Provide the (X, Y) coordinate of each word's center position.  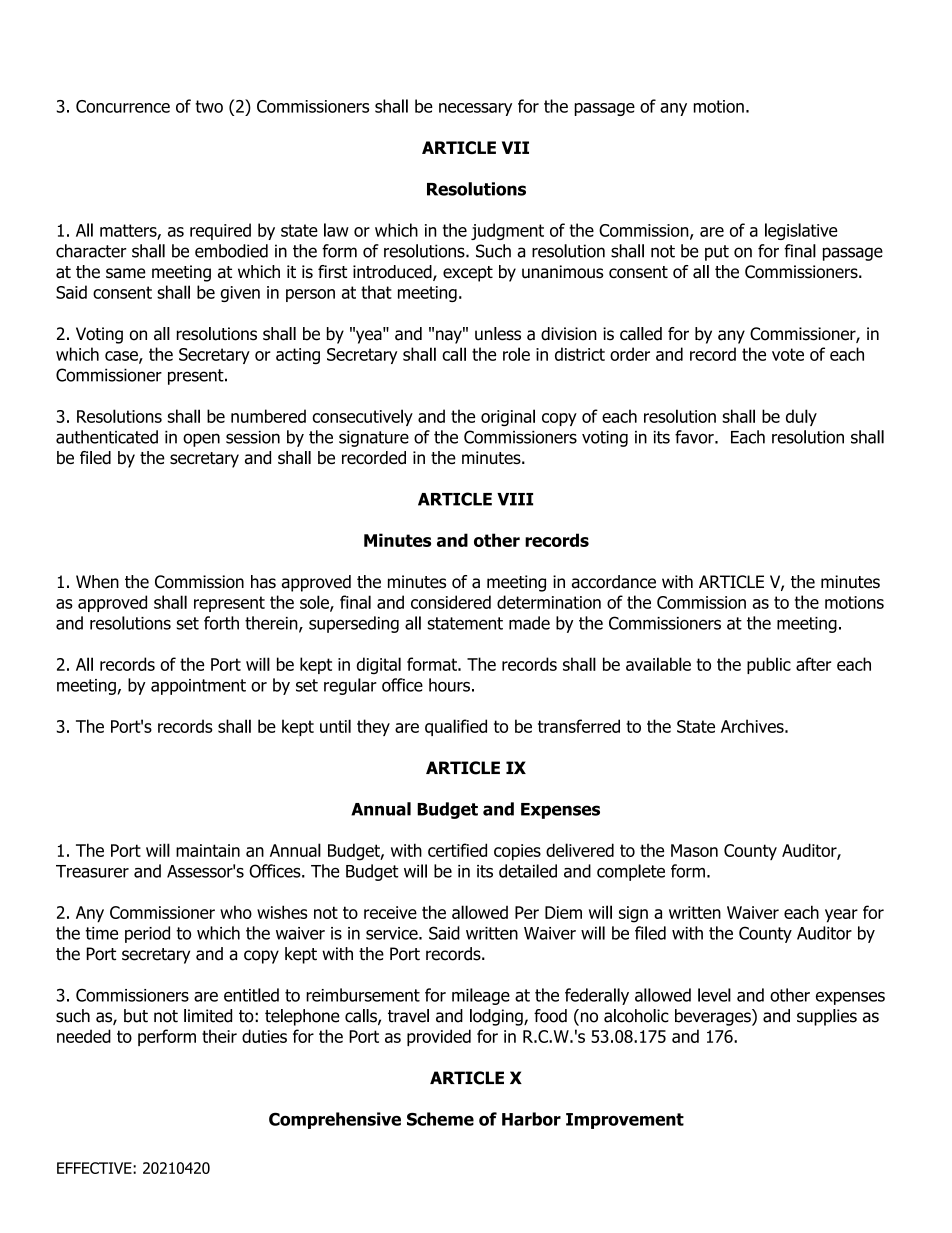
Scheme (440, 1119)
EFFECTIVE (95, 1168)
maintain (208, 850)
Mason (694, 850)
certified (457, 850)
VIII (515, 499)
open (201, 440)
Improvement (625, 1121)
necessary (475, 109)
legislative (801, 231)
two (209, 106)
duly (801, 417)
